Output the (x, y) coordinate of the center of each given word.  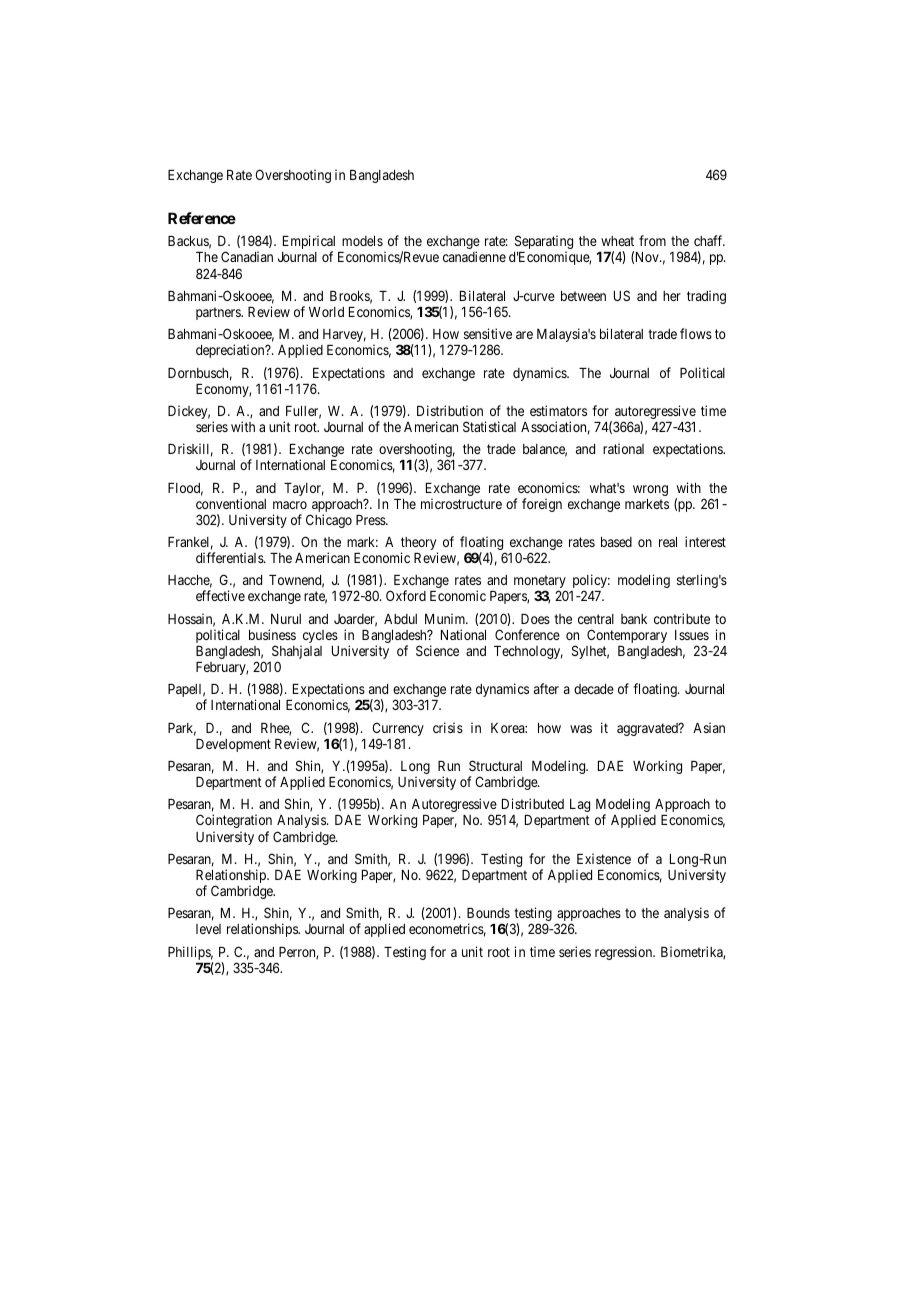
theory (419, 545)
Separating (544, 243)
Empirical (309, 243)
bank (634, 619)
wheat (617, 241)
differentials (230, 557)
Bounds (488, 913)
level (208, 929)
